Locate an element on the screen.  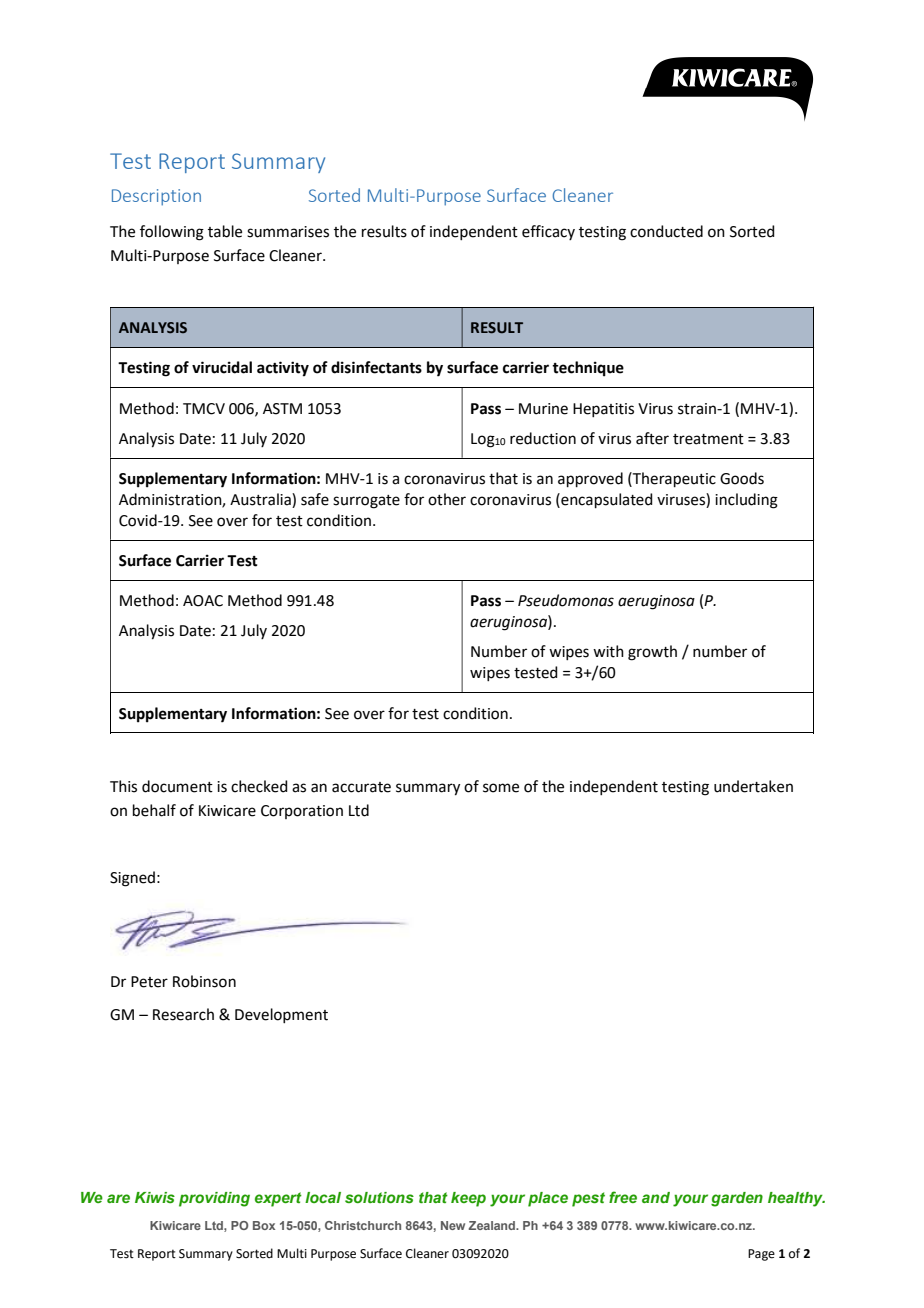
providing is located at coordinates (214, 1199).
